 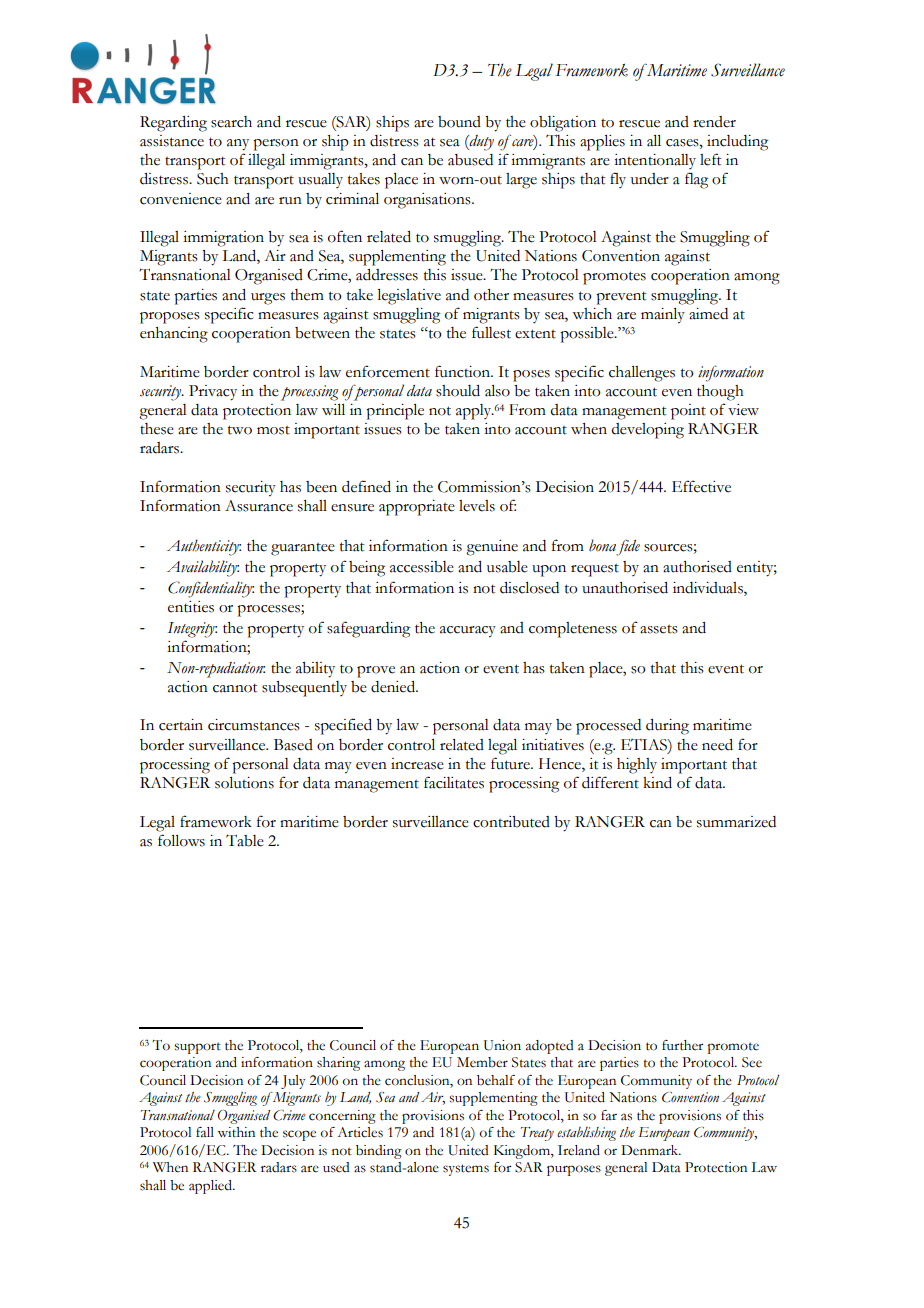 I want to click on within, so click(x=236, y=1132).
